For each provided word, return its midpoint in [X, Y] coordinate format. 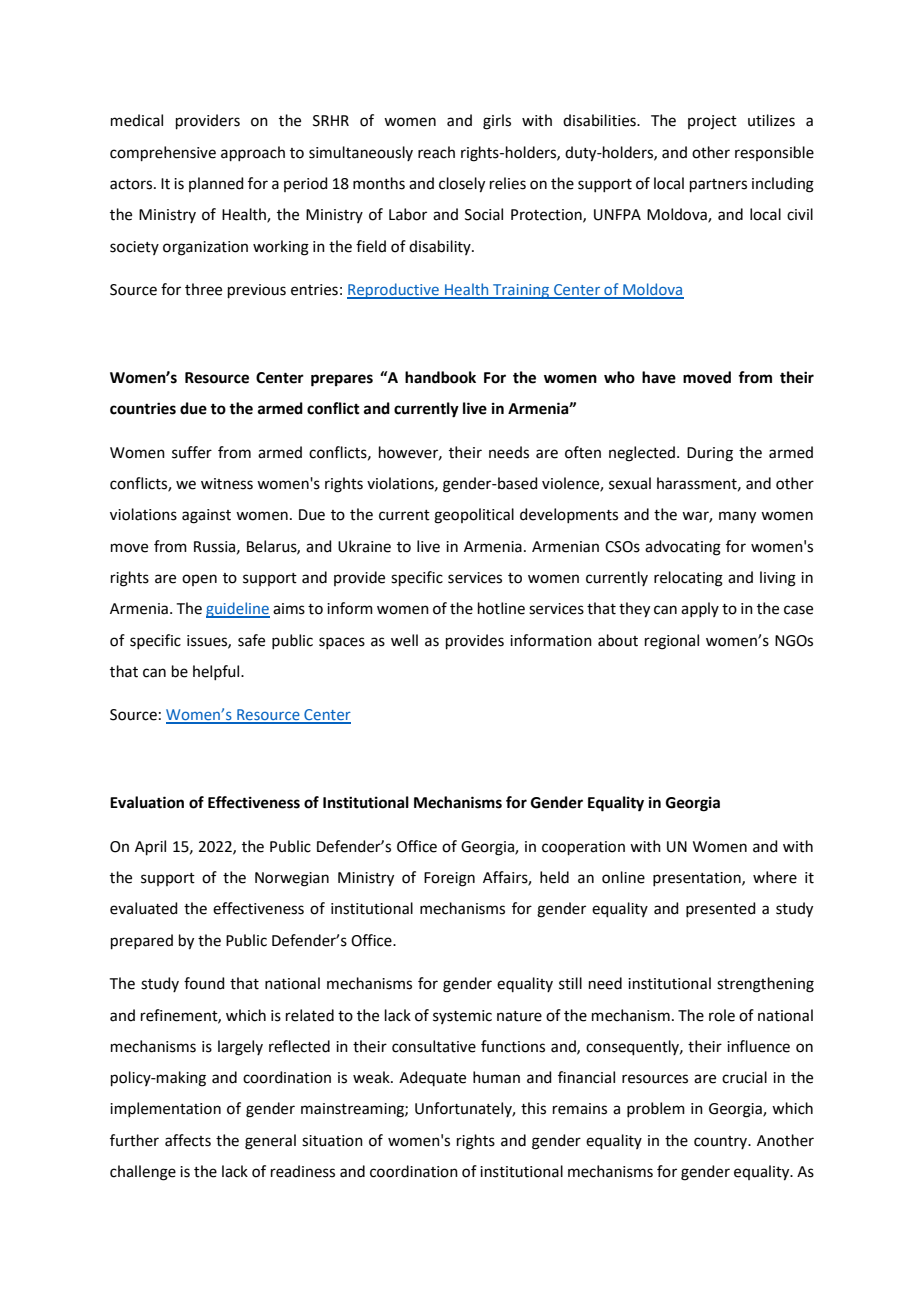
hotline [501, 608]
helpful [217, 672]
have [659, 377]
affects [188, 1140]
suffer [192, 452]
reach [436, 152]
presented [721, 909]
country [722, 1142]
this [533, 1108]
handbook [440, 377]
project [712, 122]
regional [672, 642]
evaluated [144, 908]
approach [253, 153]
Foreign [449, 879]
